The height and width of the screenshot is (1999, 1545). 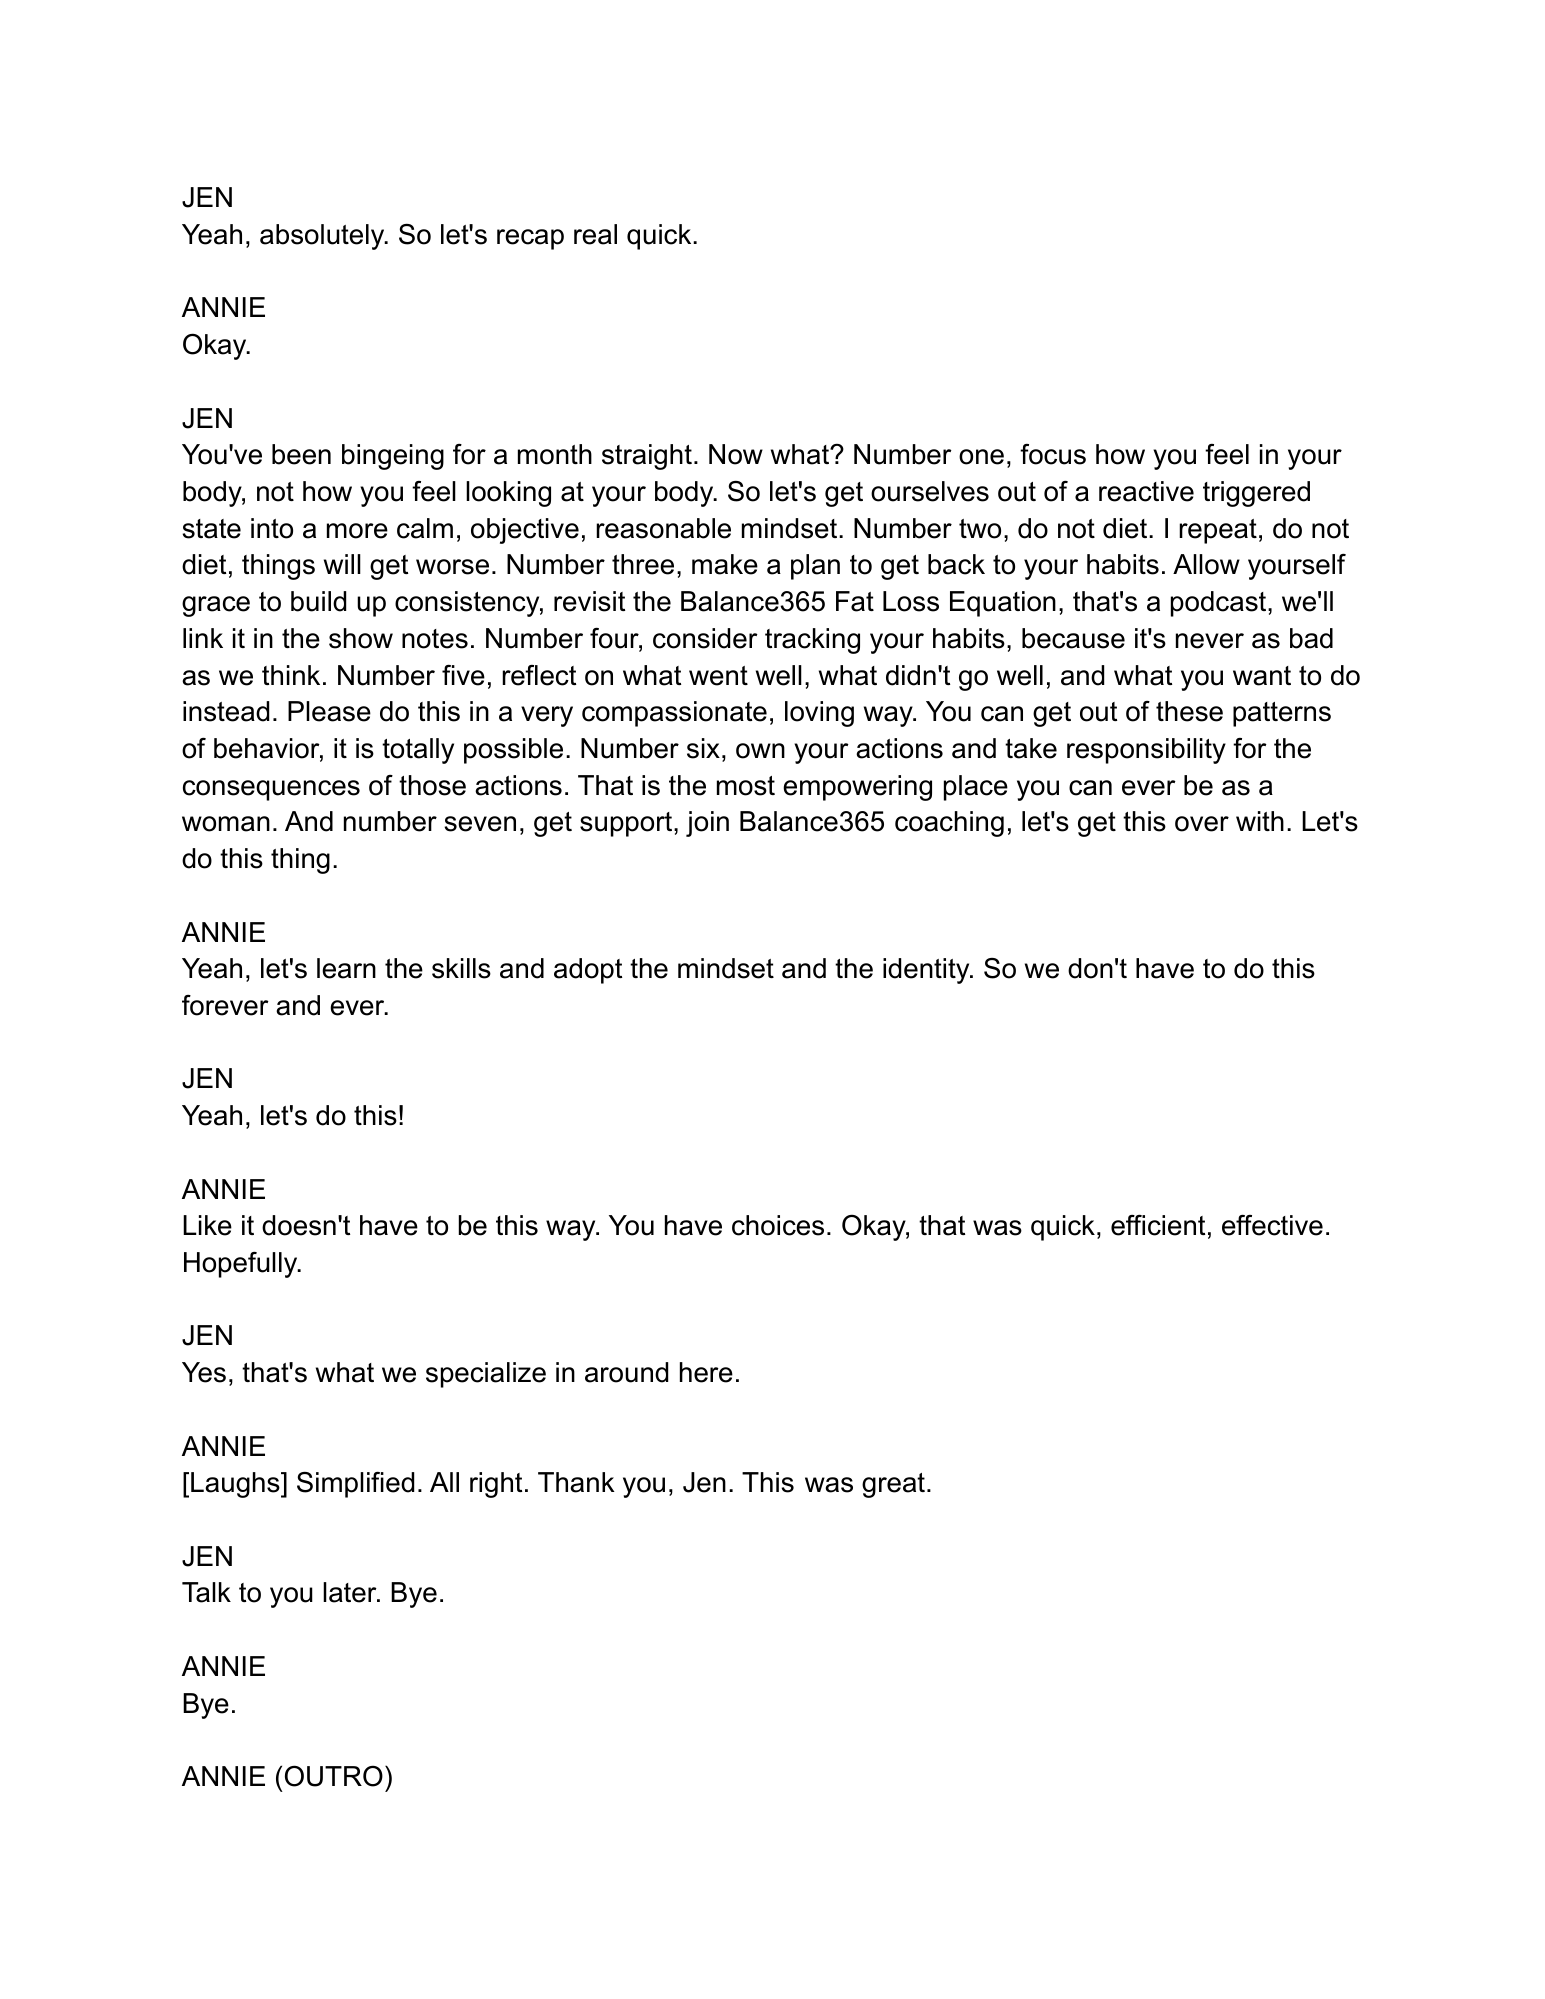 I want to click on real, so click(x=595, y=234).
